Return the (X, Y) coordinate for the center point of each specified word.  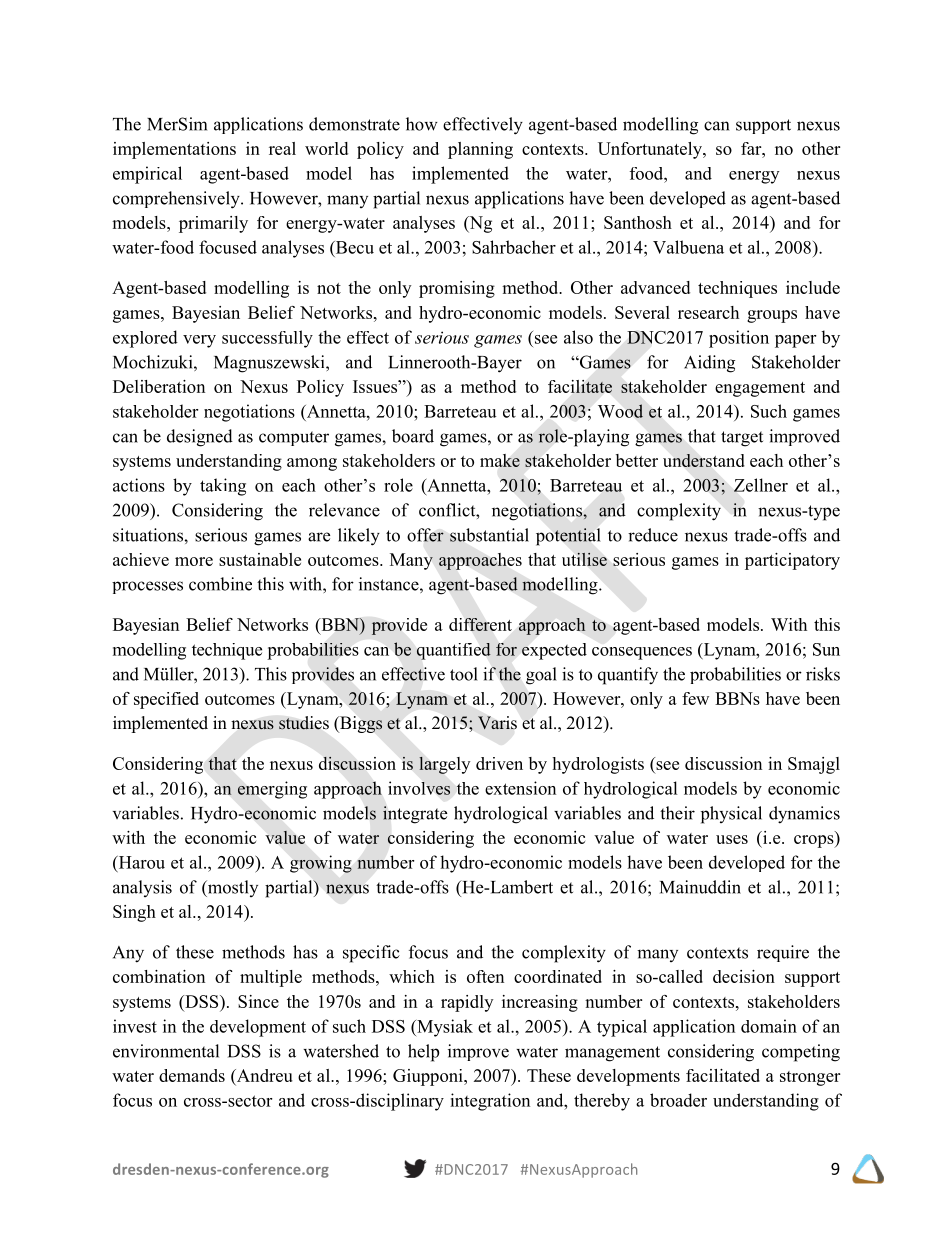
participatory (792, 561)
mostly (231, 888)
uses (732, 839)
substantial (489, 535)
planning (480, 150)
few (695, 698)
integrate (415, 815)
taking (223, 487)
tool (464, 674)
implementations (174, 150)
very (199, 341)
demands (192, 1075)
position (739, 339)
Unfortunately (651, 150)
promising (457, 289)
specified (166, 700)
